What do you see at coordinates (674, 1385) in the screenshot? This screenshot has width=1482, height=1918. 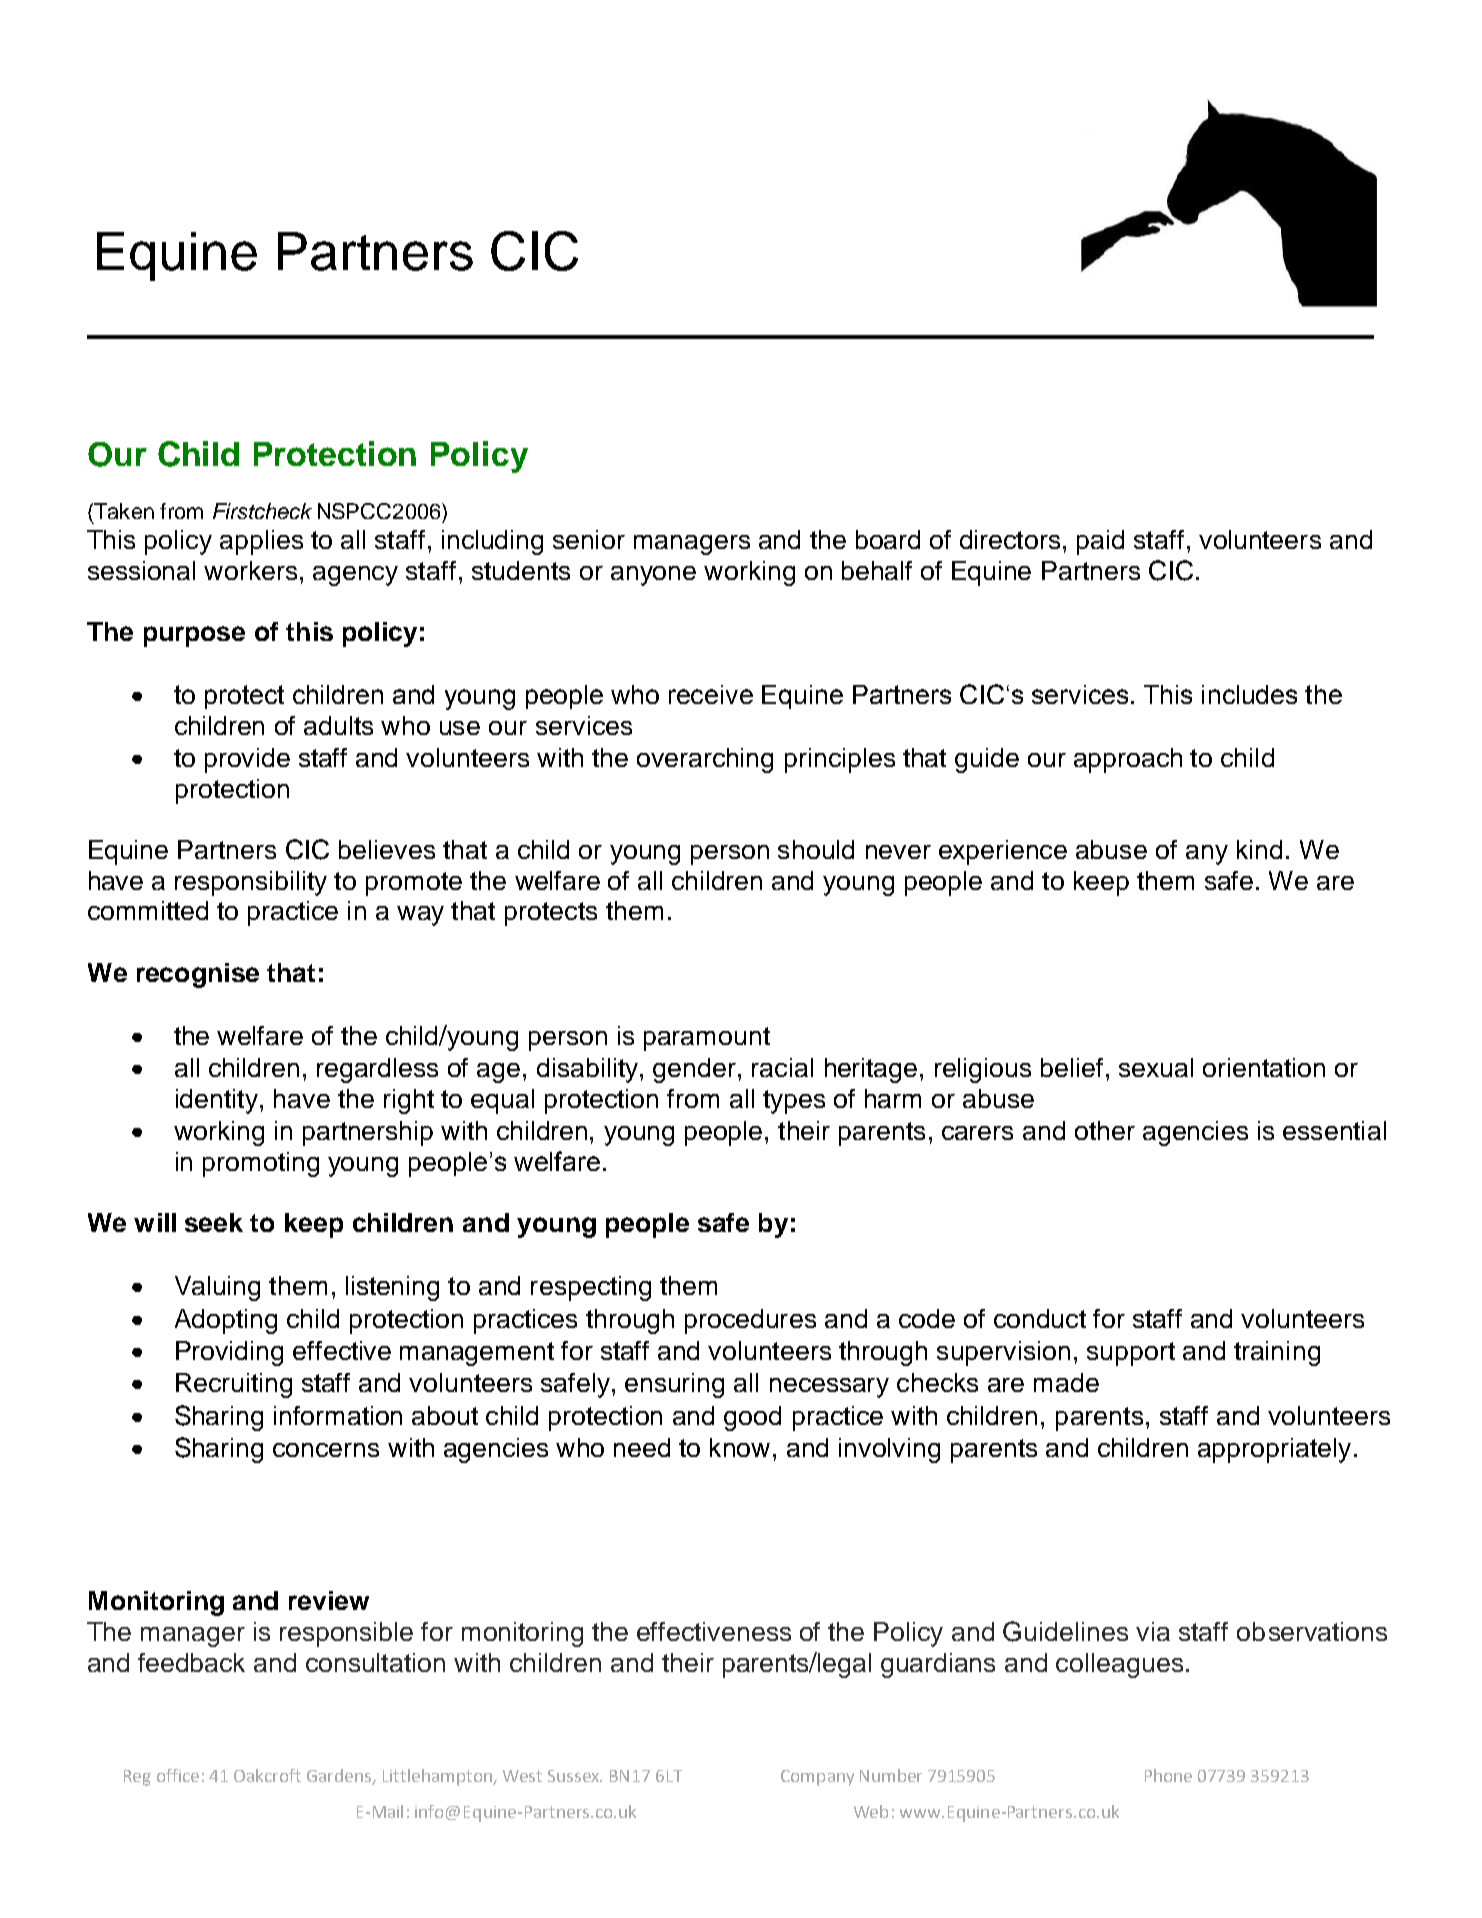 I see `ensuring` at bounding box center [674, 1385].
